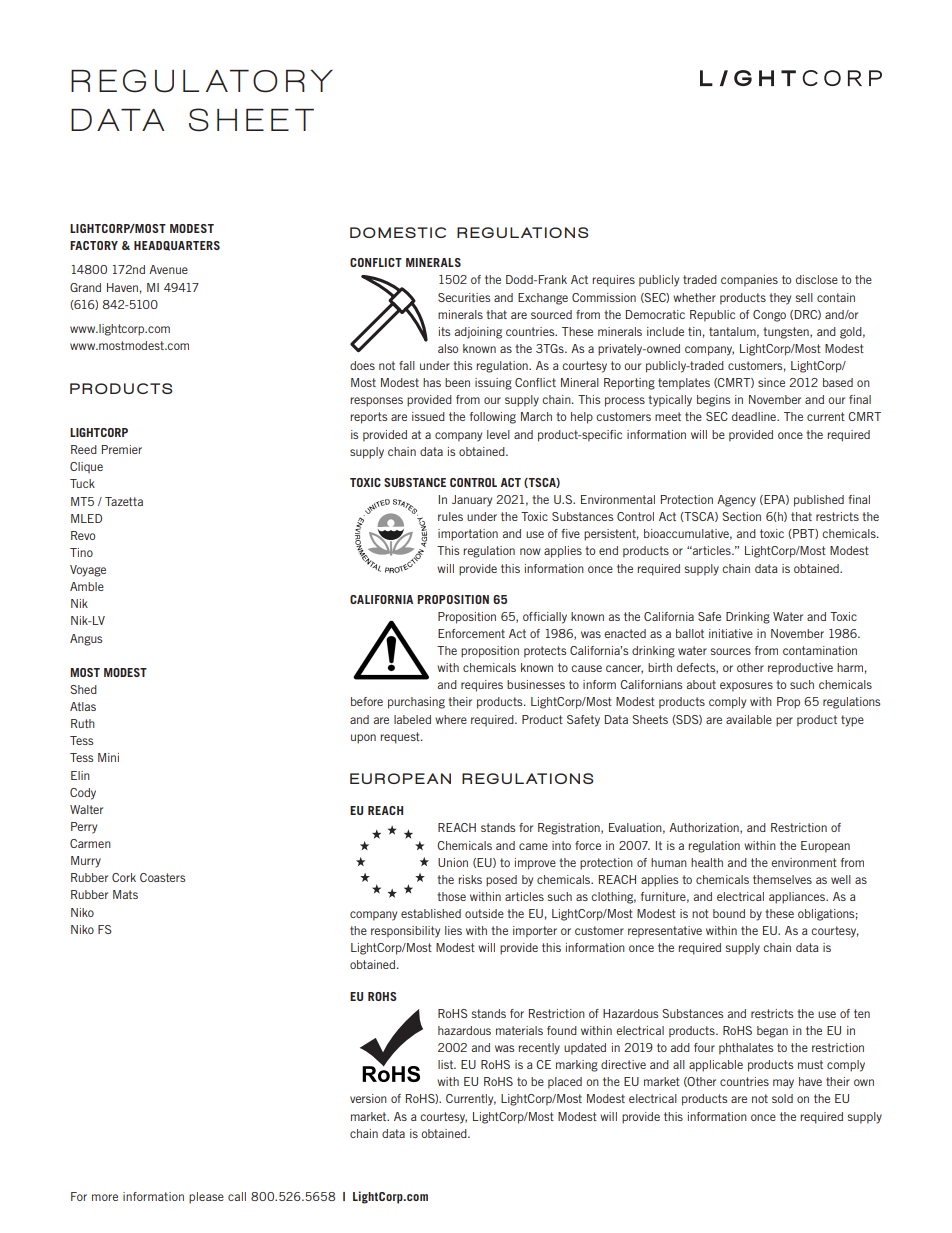  I want to click on companies, so click(749, 281).
